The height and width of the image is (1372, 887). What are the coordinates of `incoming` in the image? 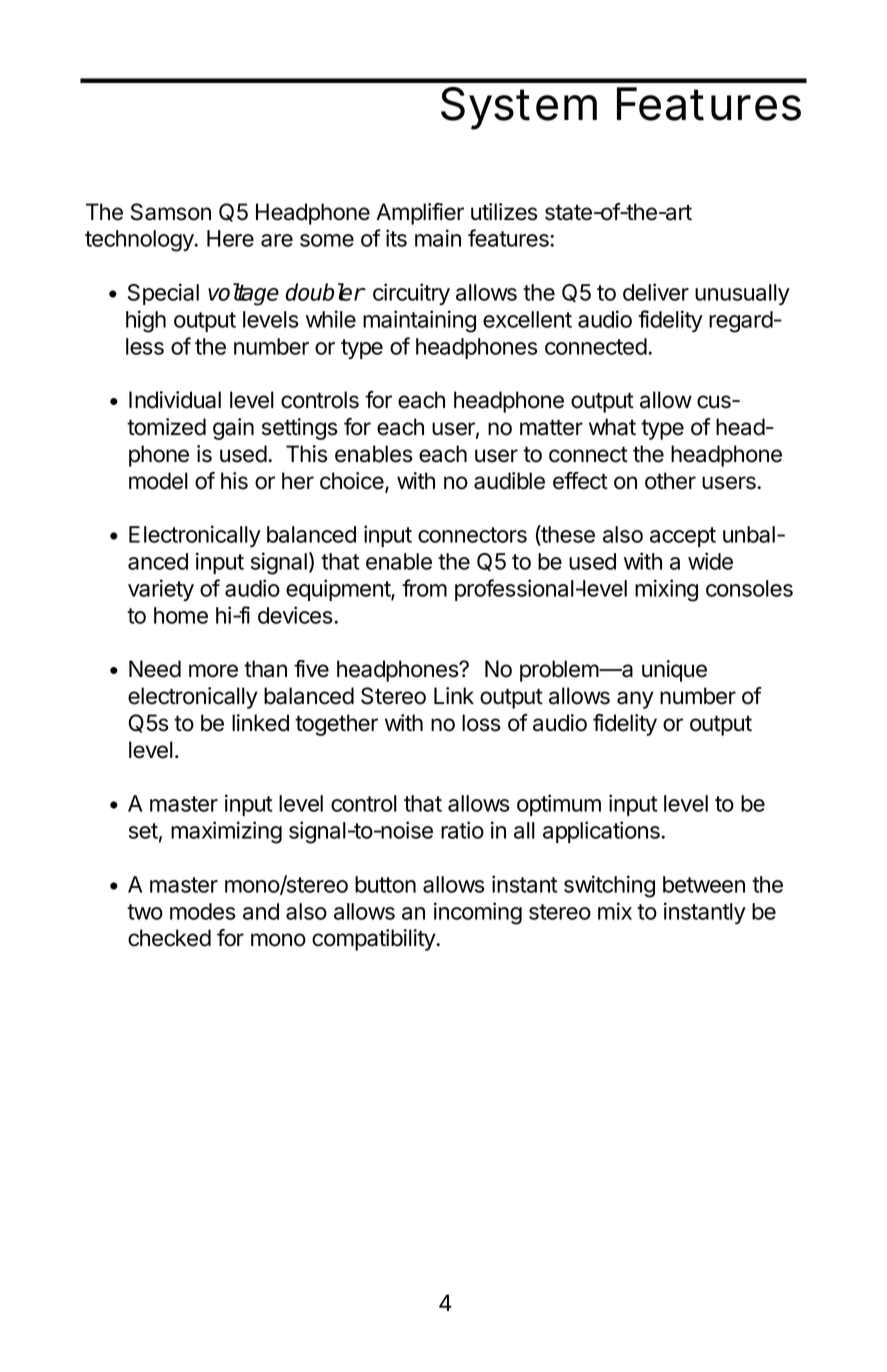 It's located at (478, 913).
